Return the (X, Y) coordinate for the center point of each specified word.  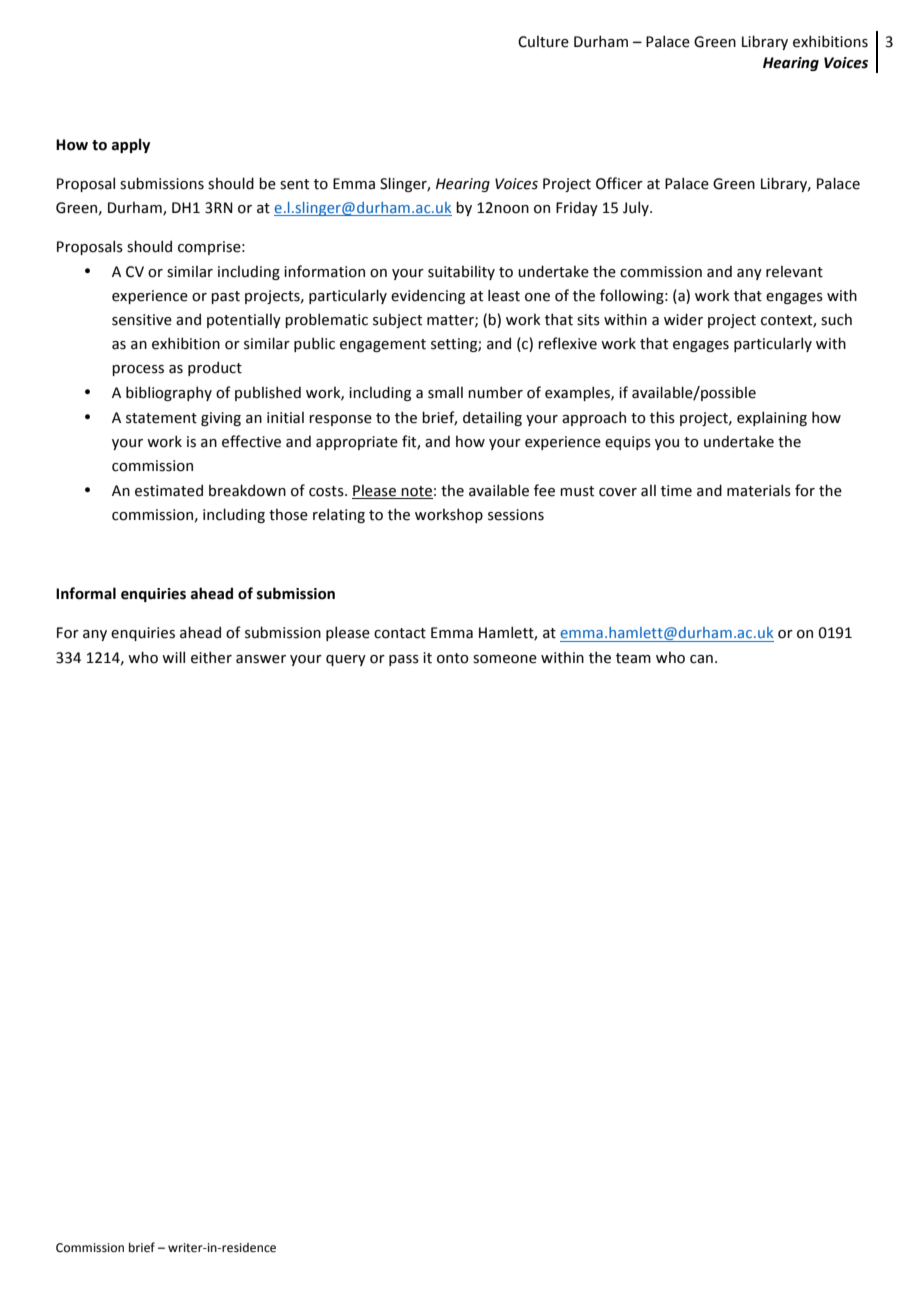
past (225, 297)
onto (453, 658)
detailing (492, 418)
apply (131, 145)
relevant (794, 272)
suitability (461, 273)
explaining (772, 418)
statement (161, 418)
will (173, 657)
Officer (619, 183)
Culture (543, 42)
